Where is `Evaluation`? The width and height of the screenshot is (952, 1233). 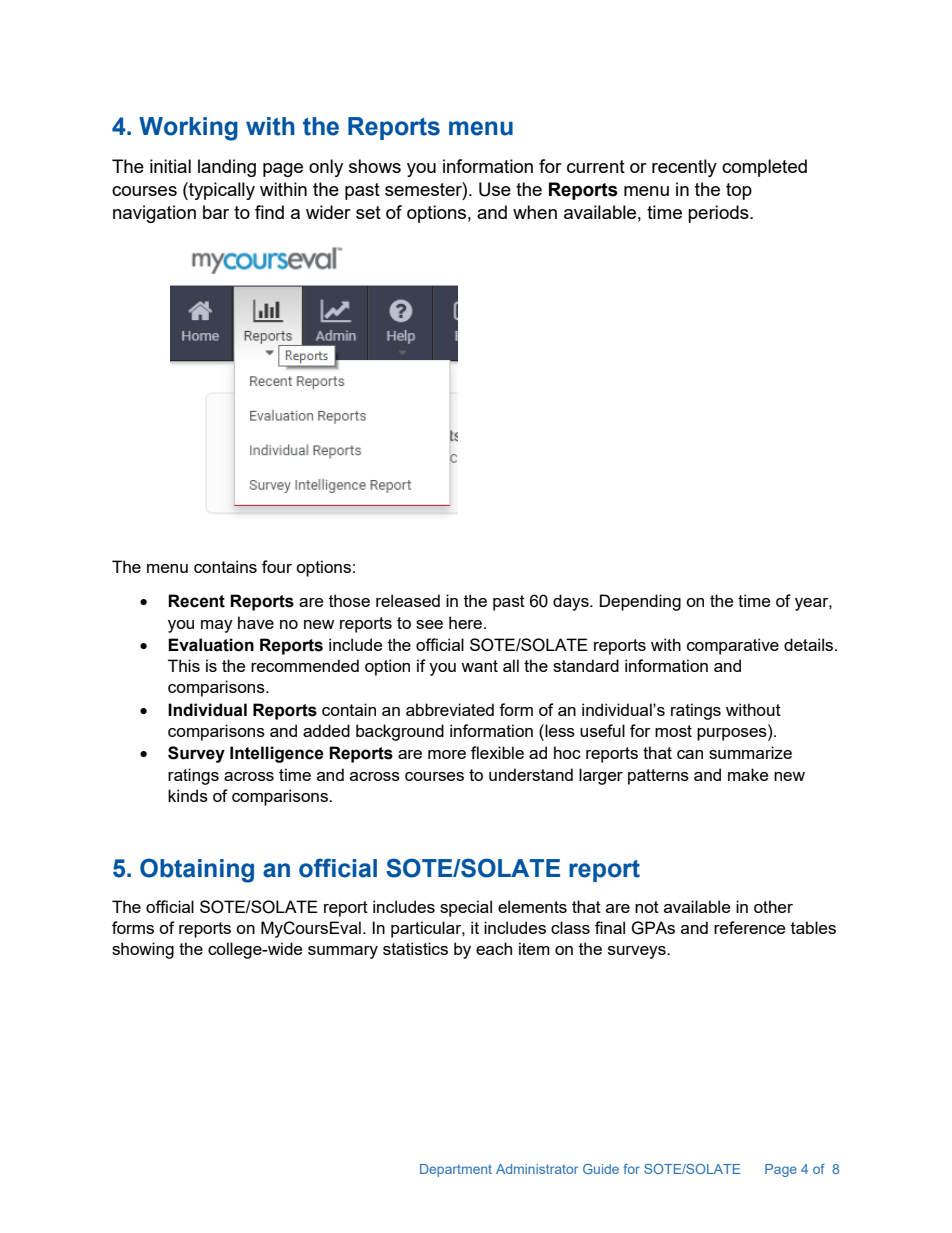 Evaluation is located at coordinates (211, 645).
